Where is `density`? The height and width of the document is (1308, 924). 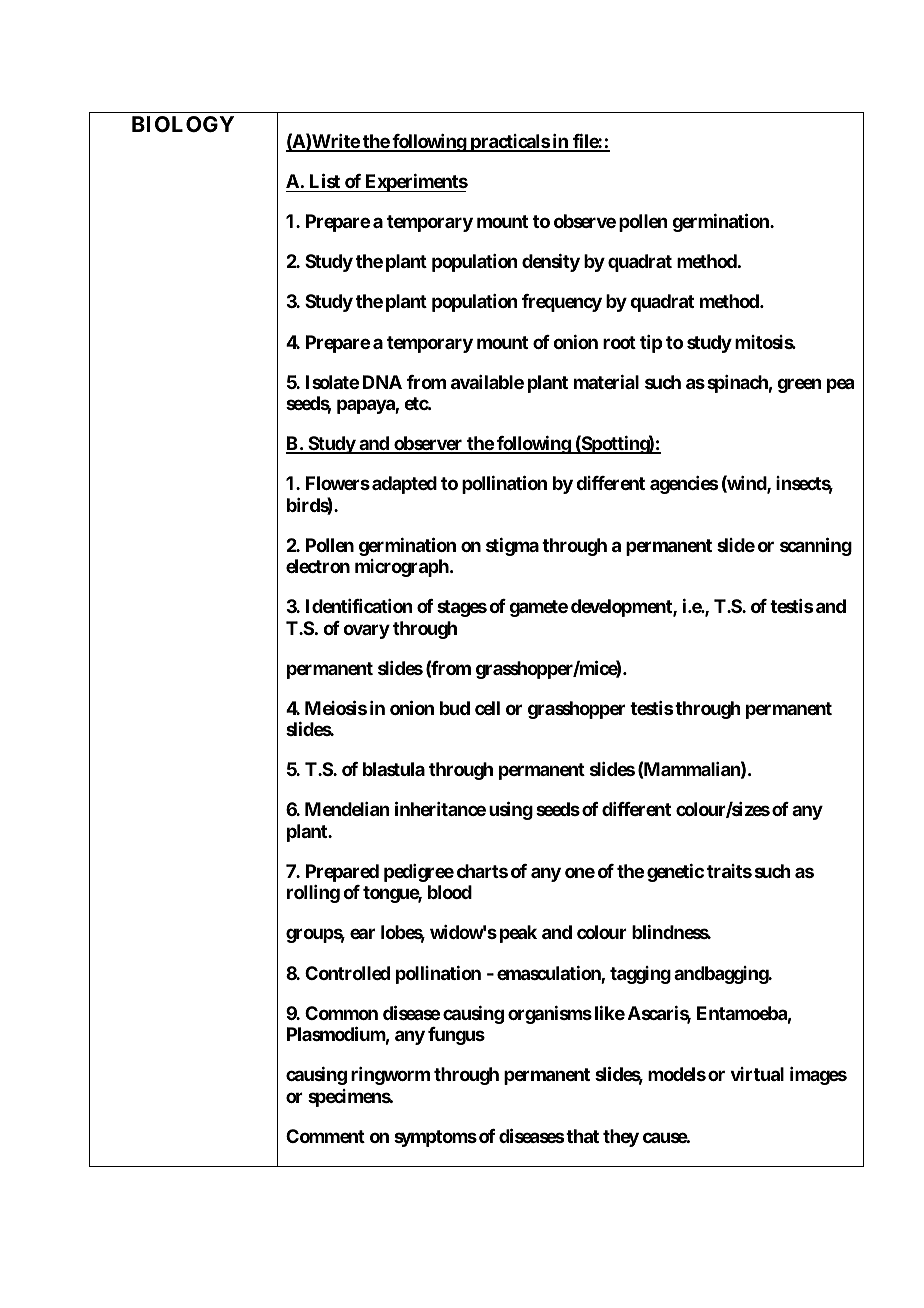 density is located at coordinates (551, 263).
